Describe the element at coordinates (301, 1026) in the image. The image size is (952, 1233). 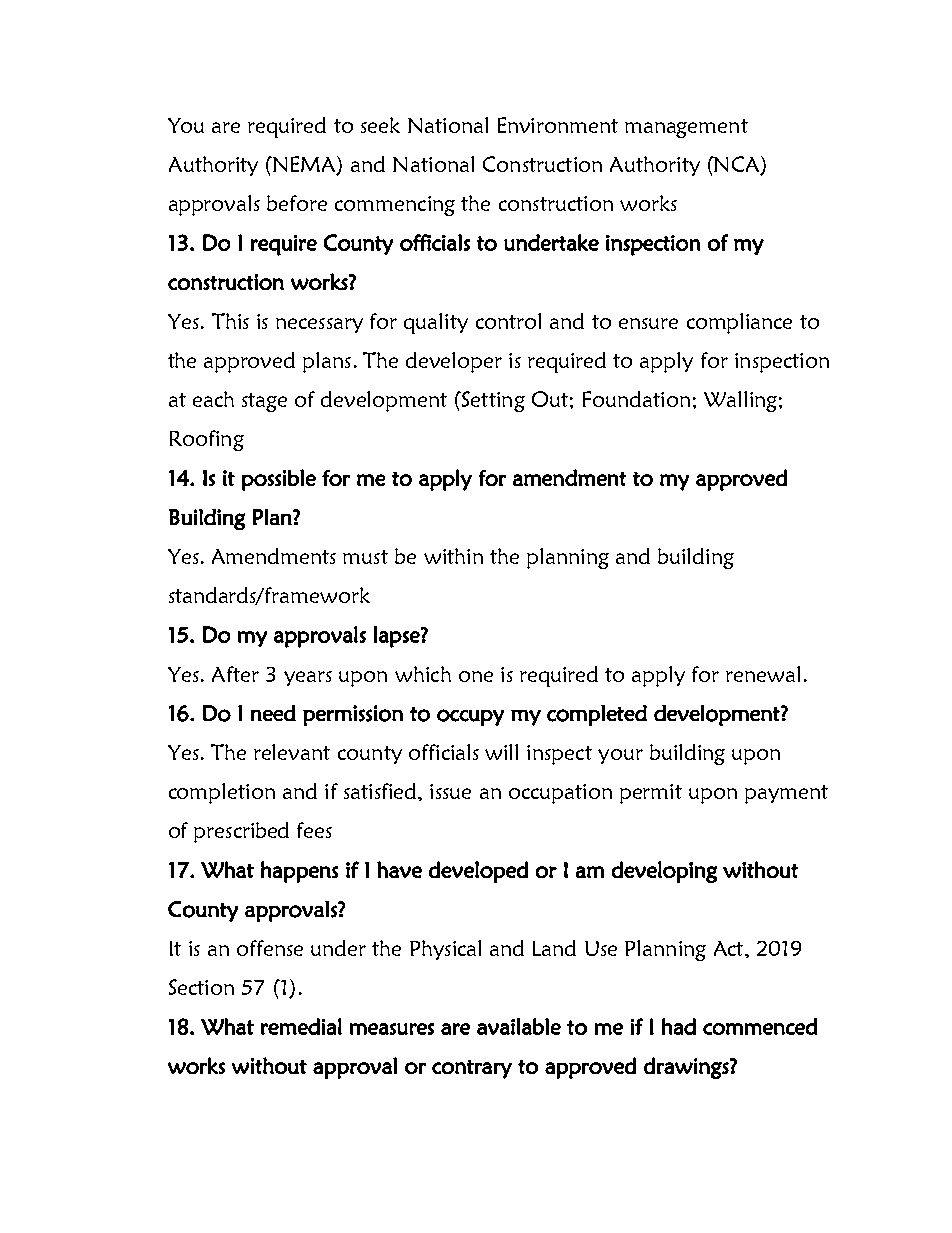
I see `remedial` at that location.
